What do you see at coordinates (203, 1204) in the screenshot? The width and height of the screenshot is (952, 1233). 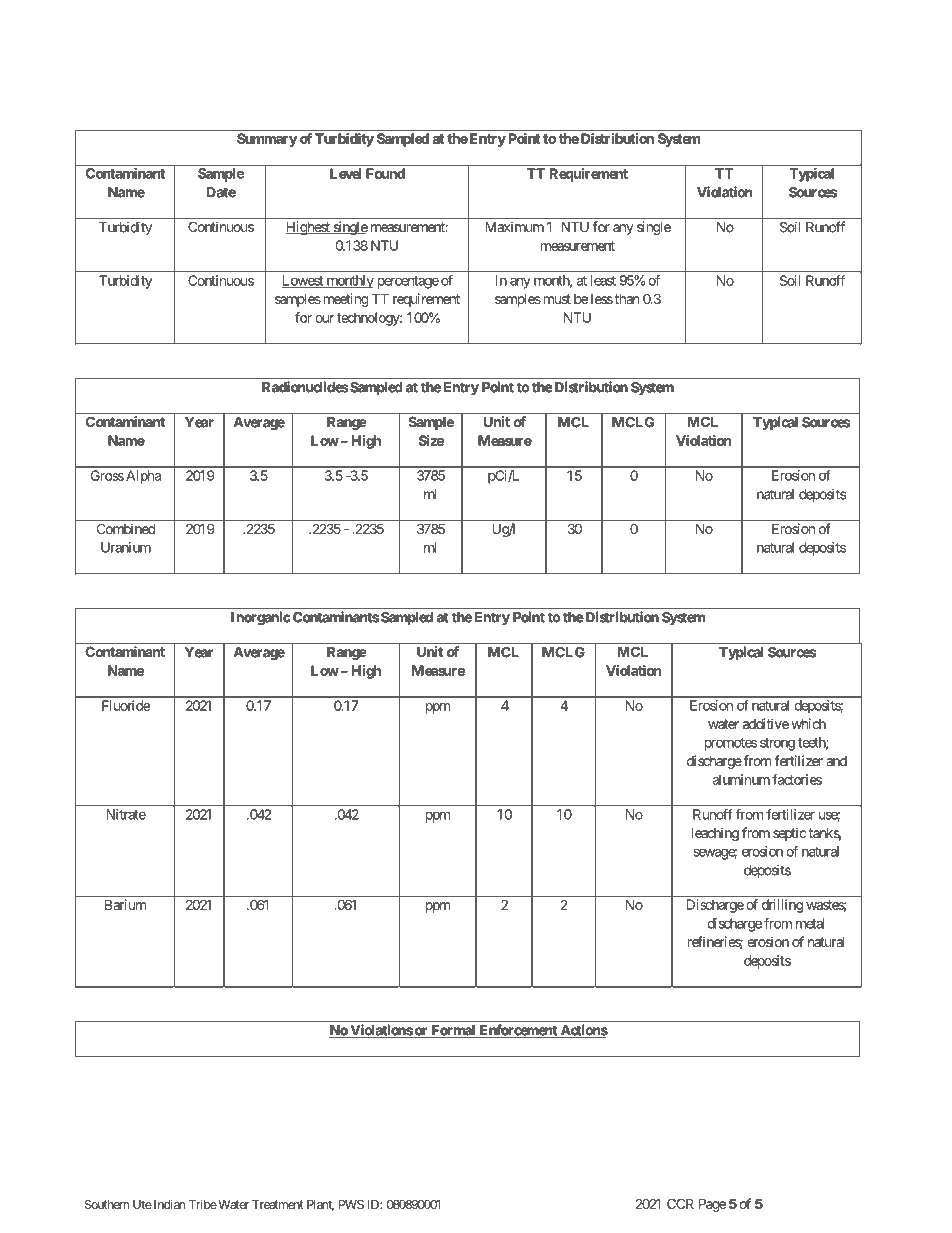 I see `Tribe` at bounding box center [203, 1204].
